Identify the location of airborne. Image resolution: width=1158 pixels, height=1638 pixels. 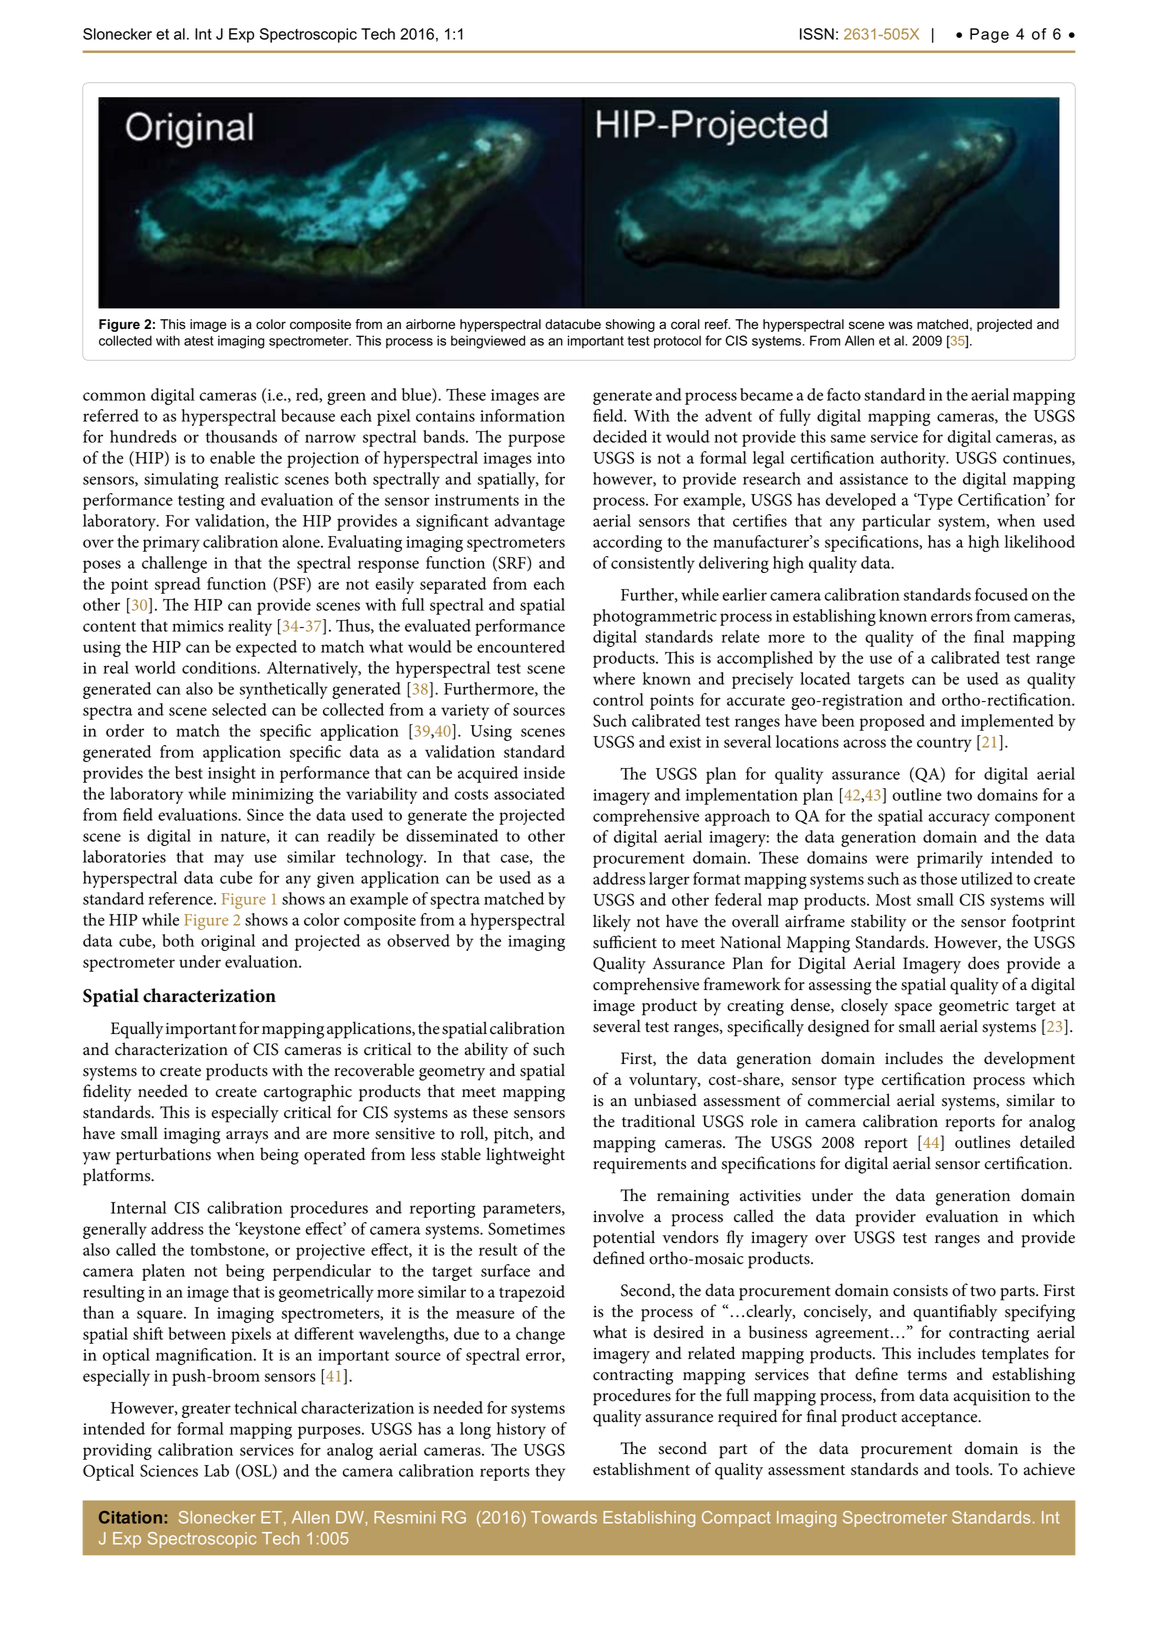
(430, 324).
